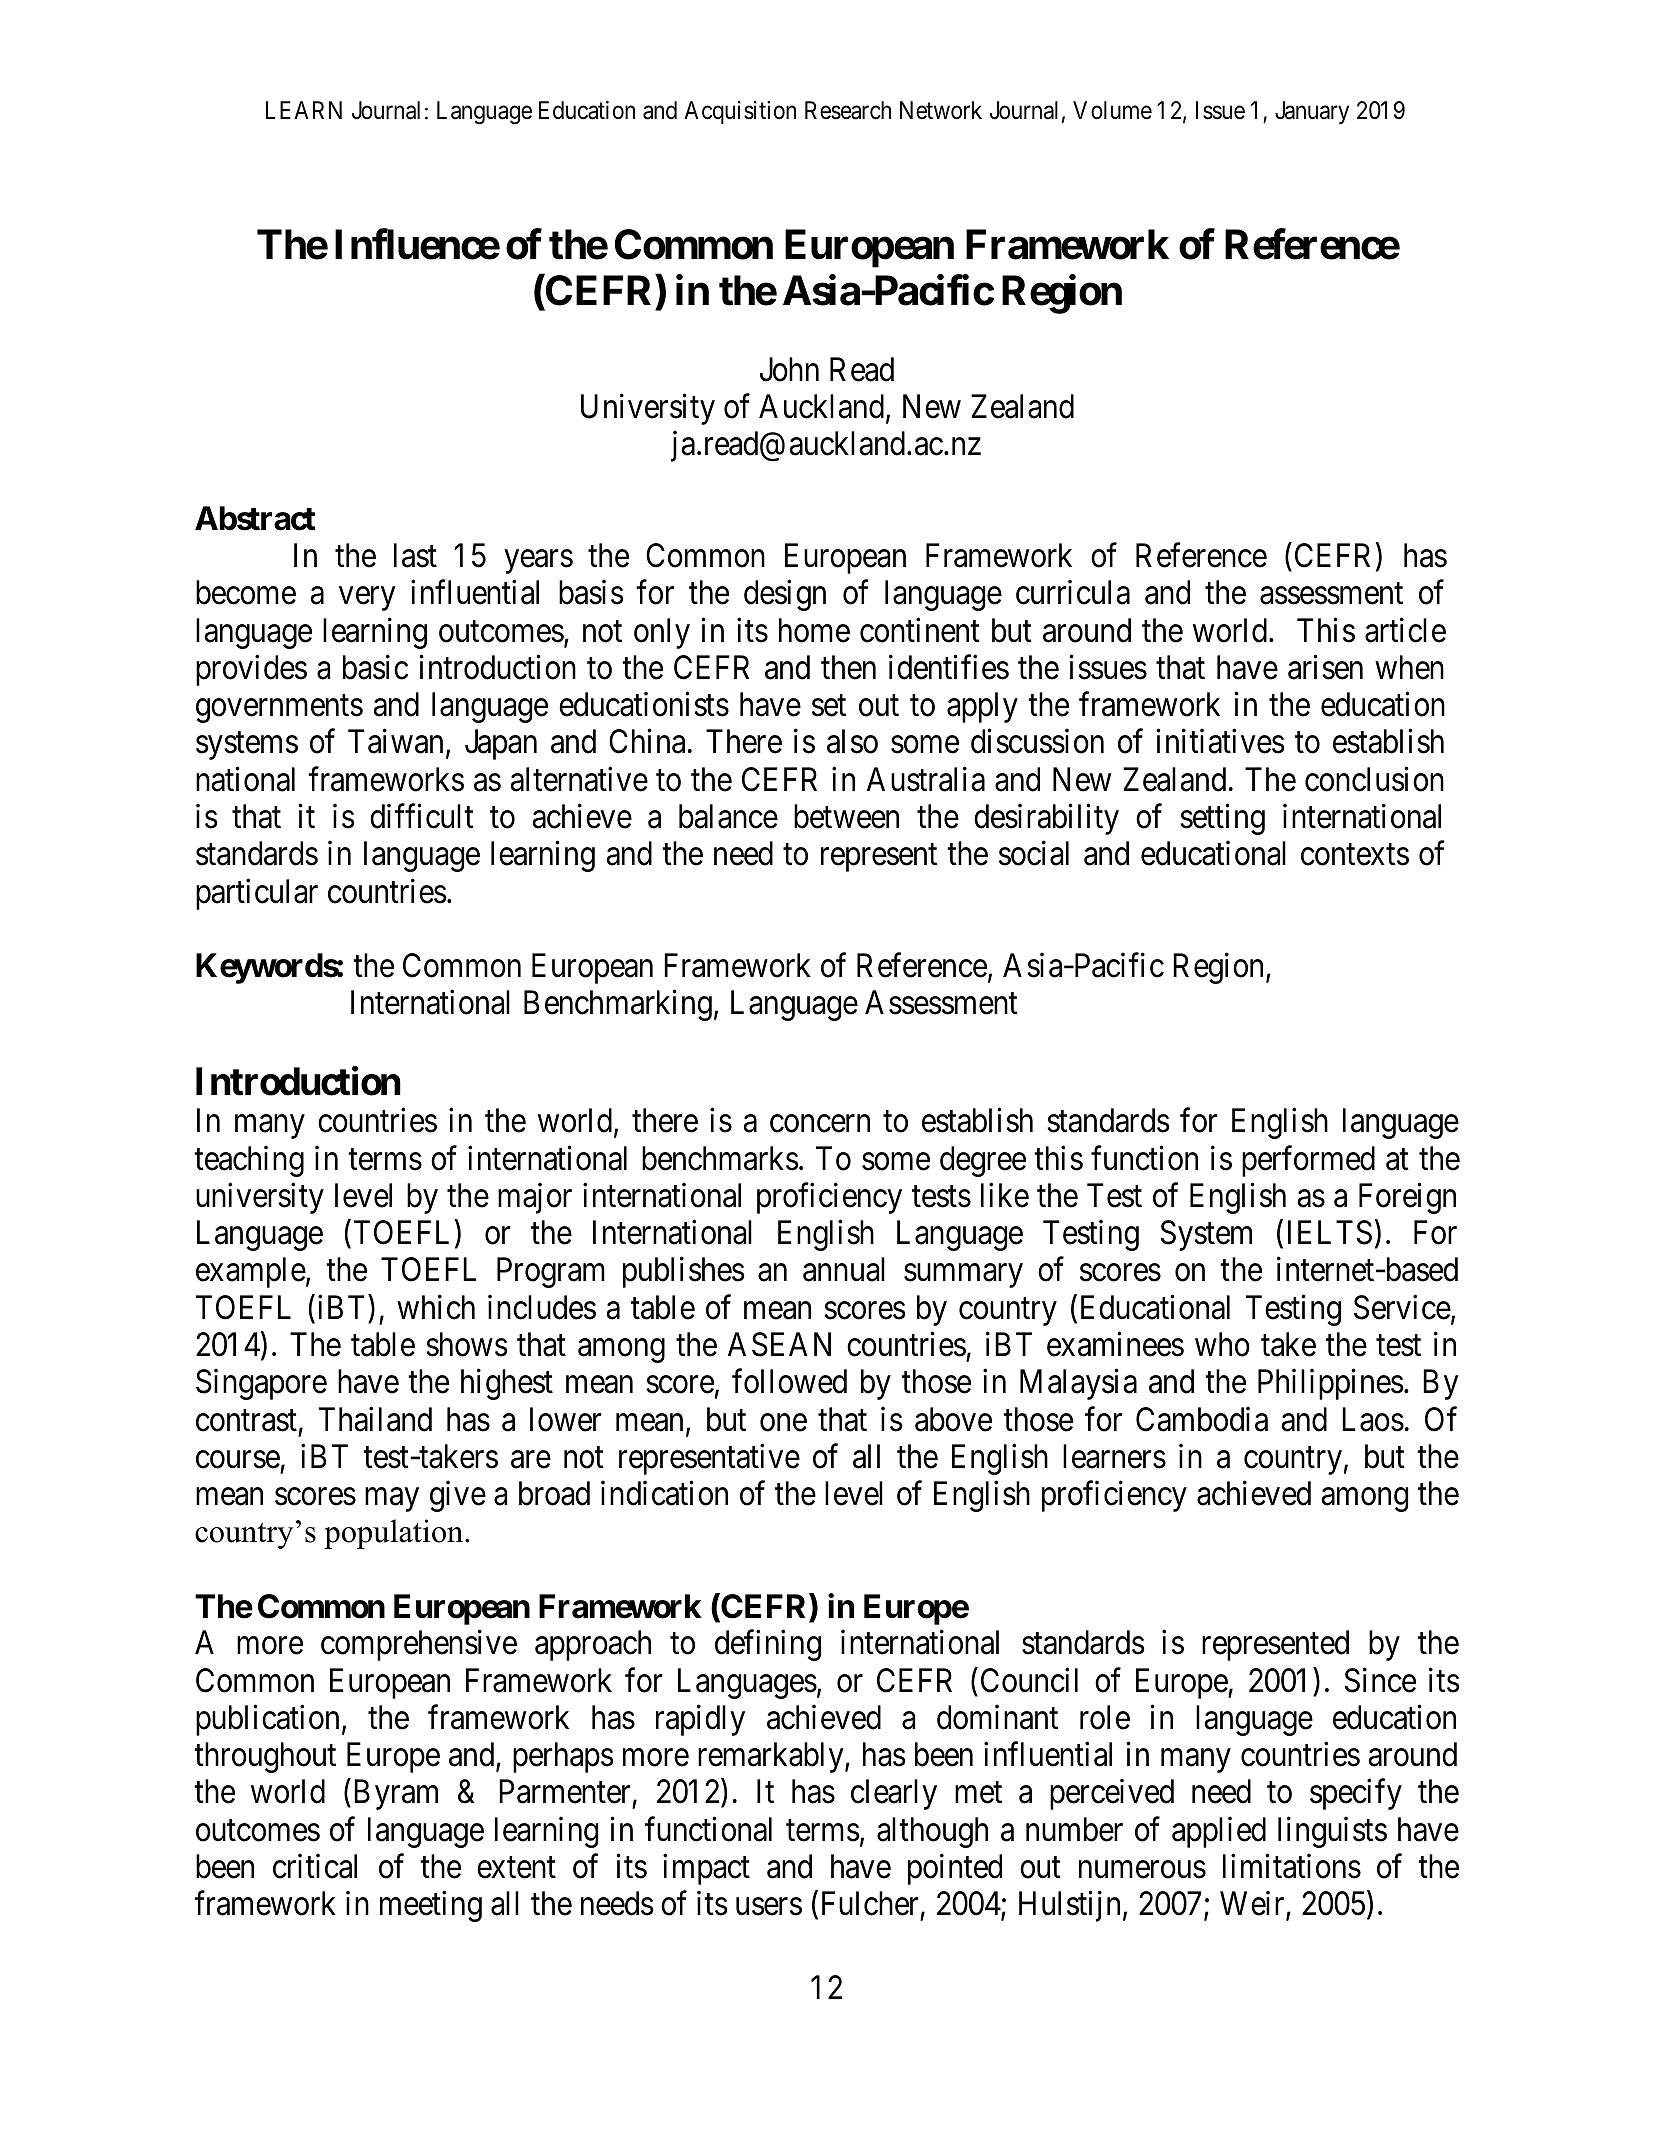 The width and height of the document is (1653, 2139). Describe the element at coordinates (1308, 1161) in the document. I see `performed` at that location.
